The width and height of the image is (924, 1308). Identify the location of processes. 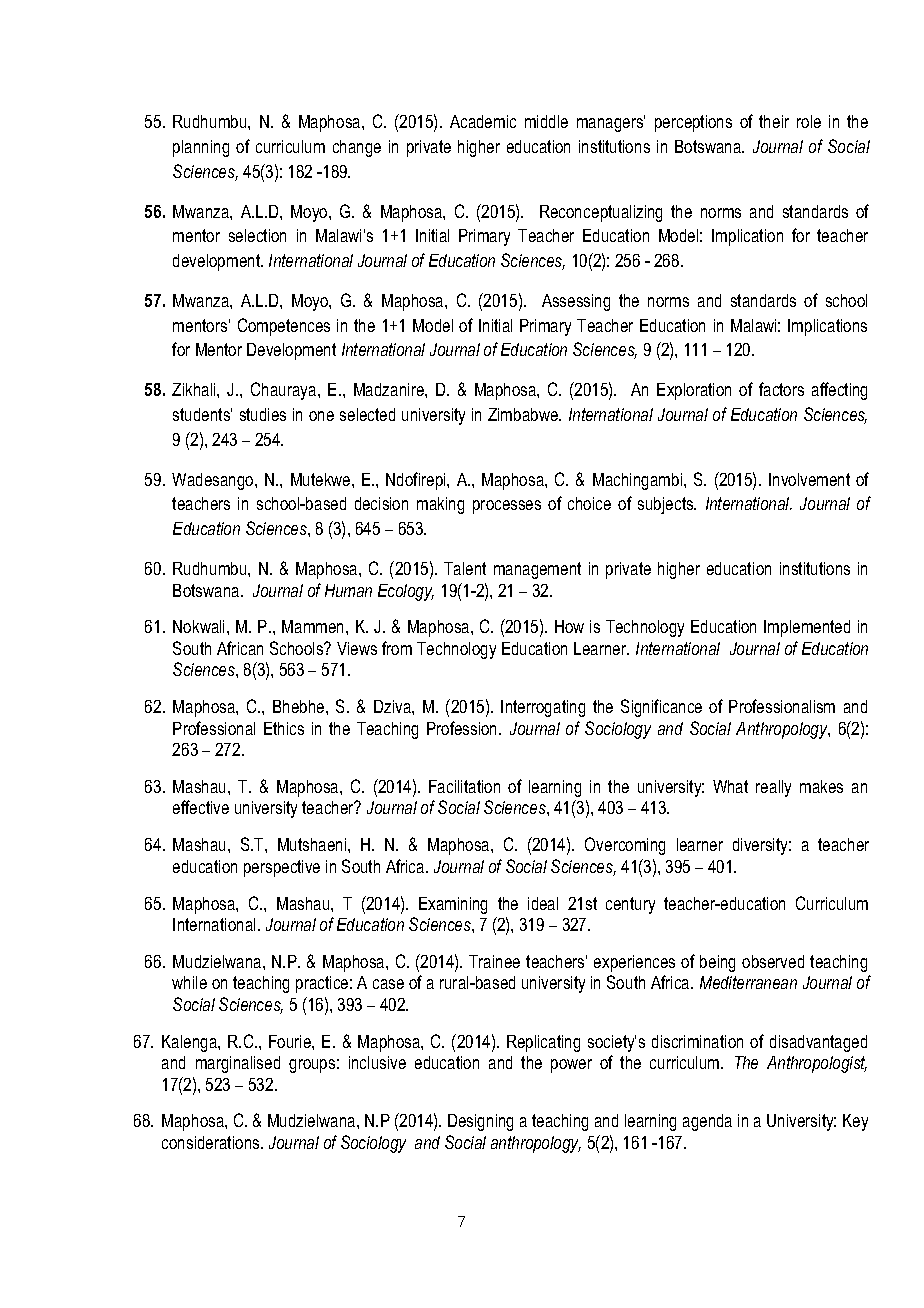
(507, 507).
